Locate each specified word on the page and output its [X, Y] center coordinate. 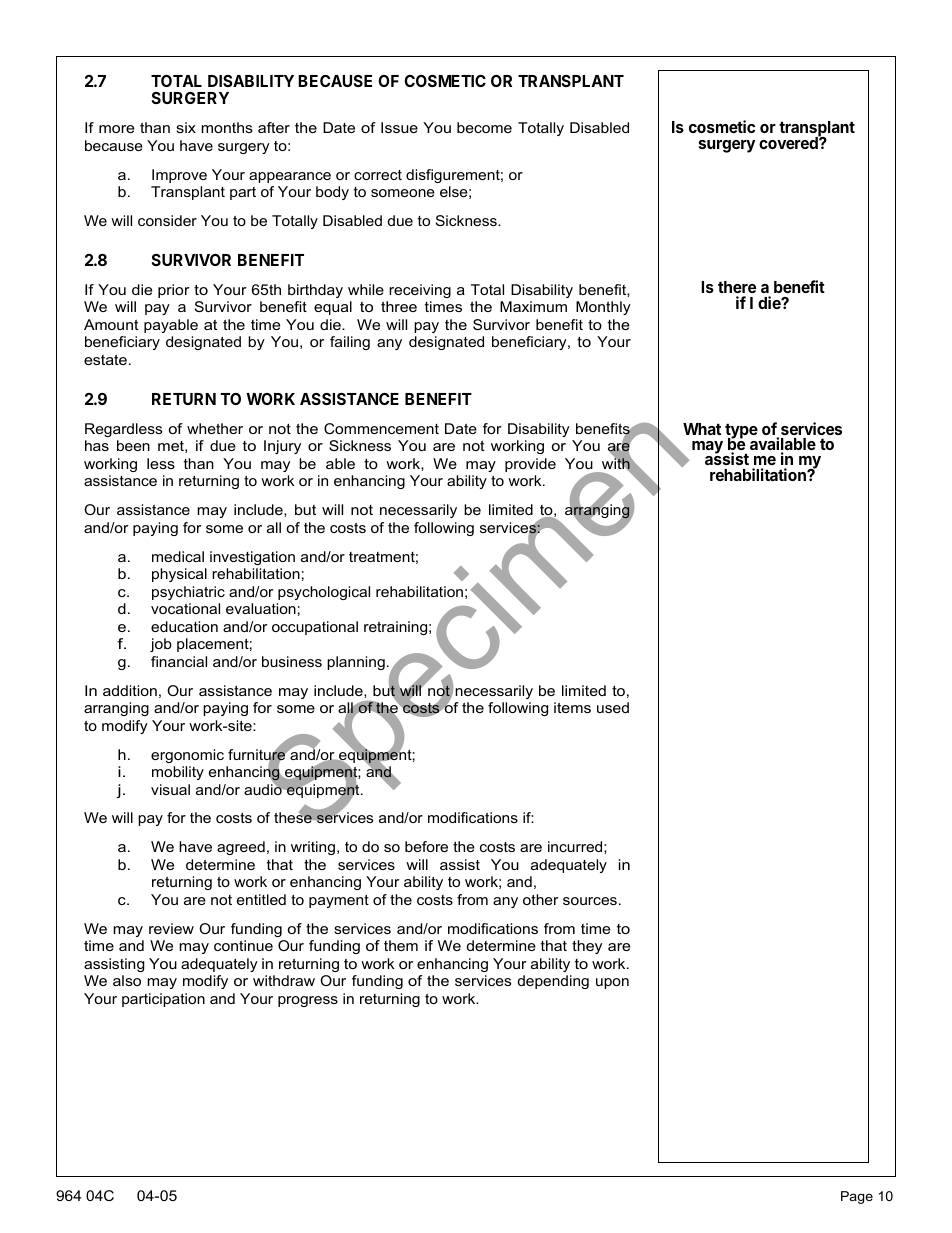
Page [857, 1197]
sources [590, 901]
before [426, 846]
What [702, 429]
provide [530, 465]
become [484, 127]
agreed [241, 848]
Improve [179, 176]
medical [178, 556]
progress [308, 1001]
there [737, 289]
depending [553, 982]
